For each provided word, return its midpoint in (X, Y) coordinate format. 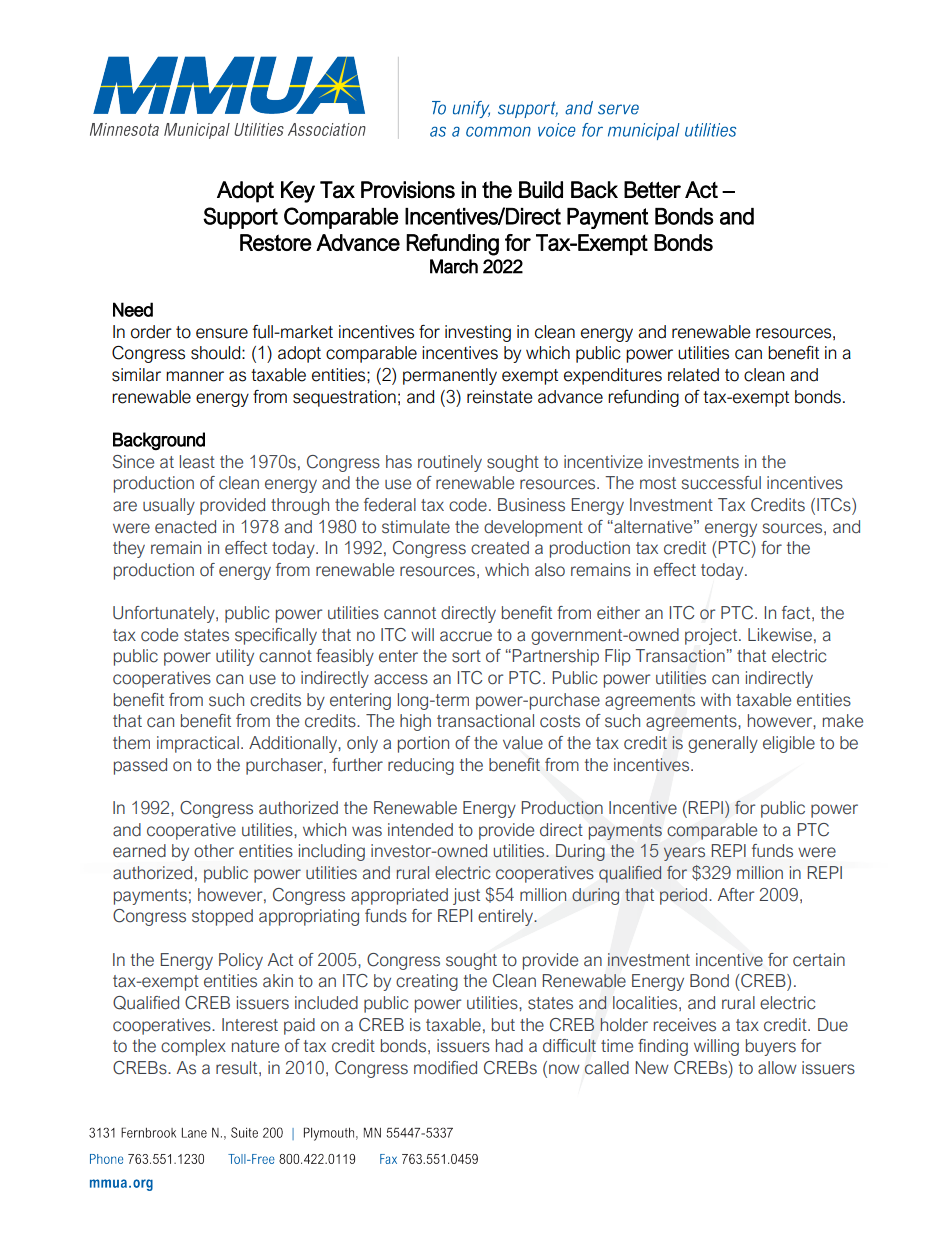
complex (193, 1047)
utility (235, 657)
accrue (466, 636)
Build (541, 190)
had (509, 1046)
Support (240, 218)
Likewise (780, 635)
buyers (771, 1047)
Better (652, 190)
